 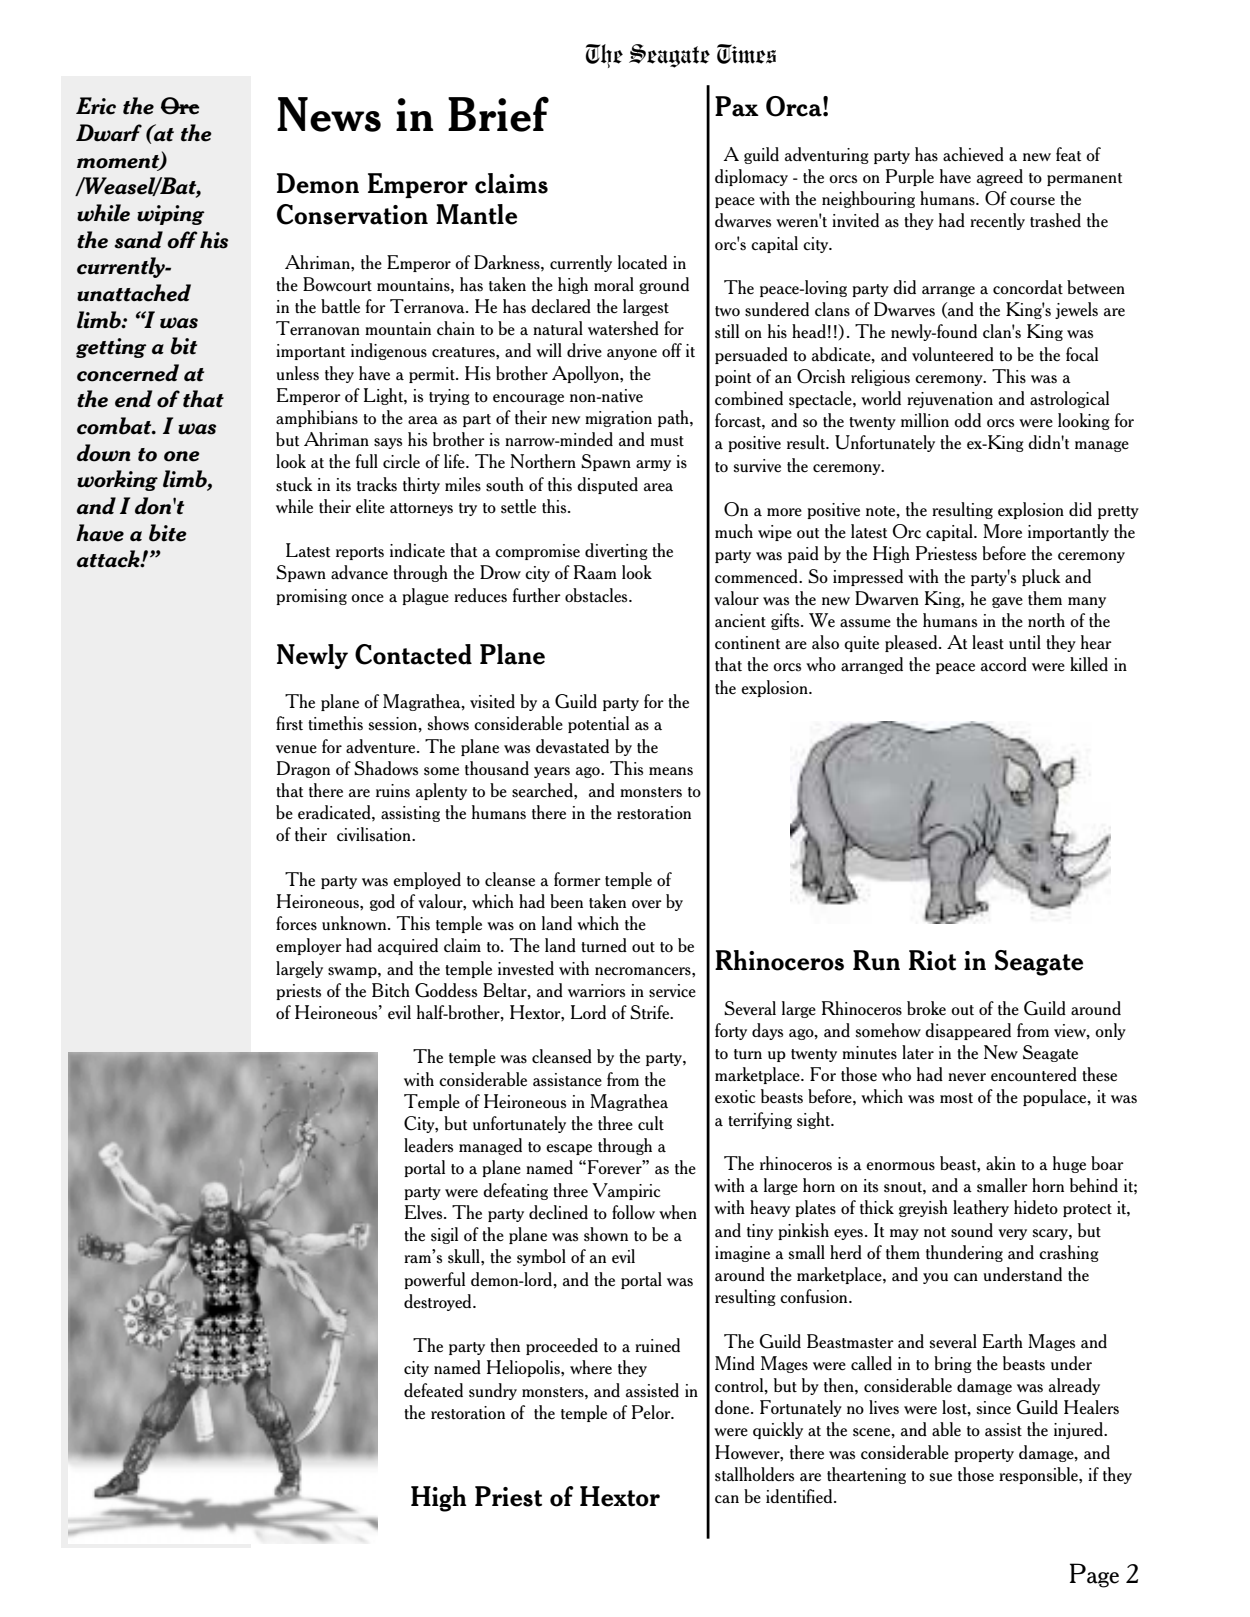 What do you see at coordinates (626, 1191) in the screenshot?
I see `Vampiric` at bounding box center [626, 1191].
